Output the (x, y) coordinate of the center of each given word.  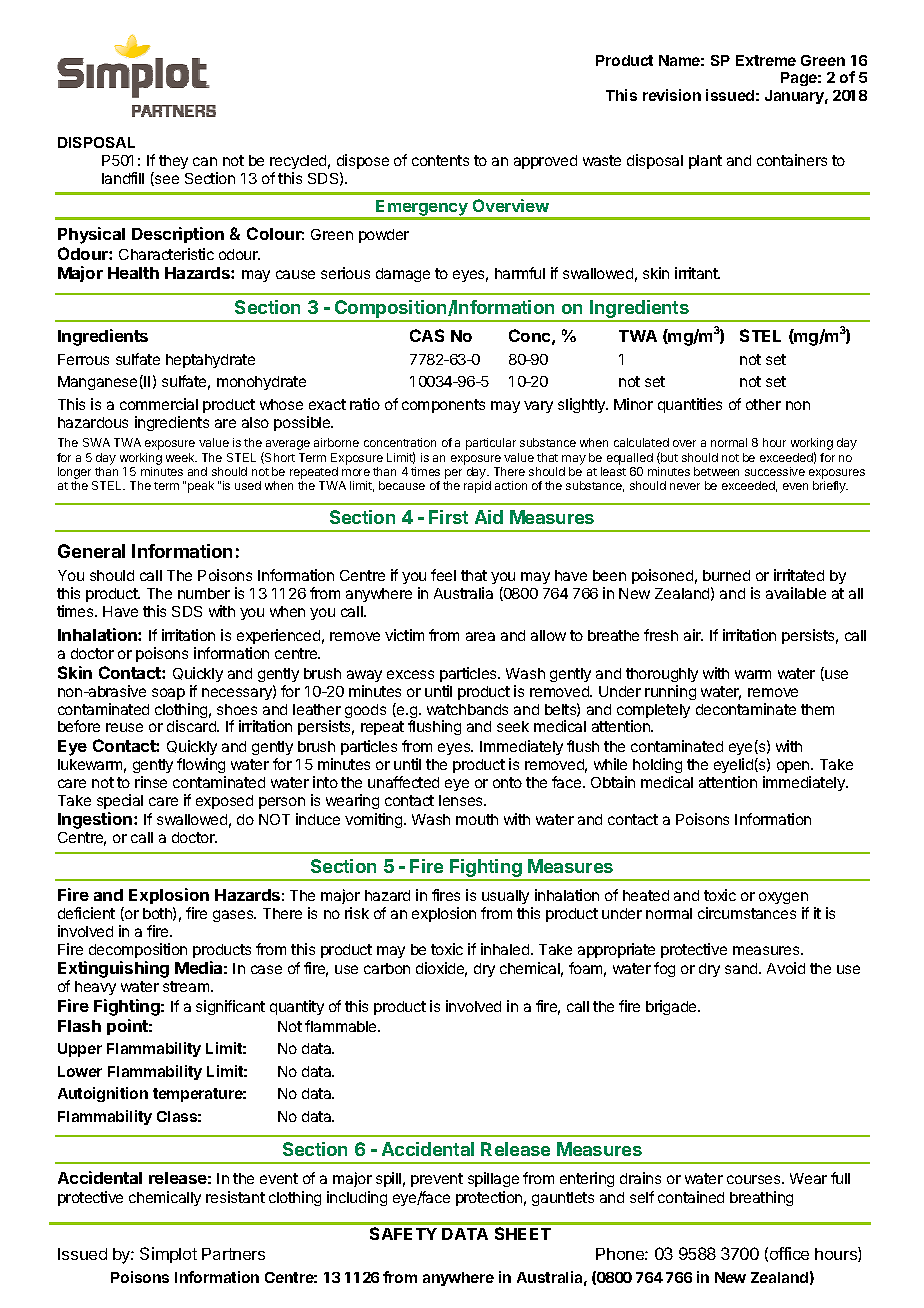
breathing (761, 1198)
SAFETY (403, 1233)
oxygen (784, 900)
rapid (477, 487)
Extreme (766, 60)
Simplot (168, 1255)
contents (440, 160)
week (181, 457)
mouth (477, 819)
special (120, 801)
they (173, 162)
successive (775, 471)
